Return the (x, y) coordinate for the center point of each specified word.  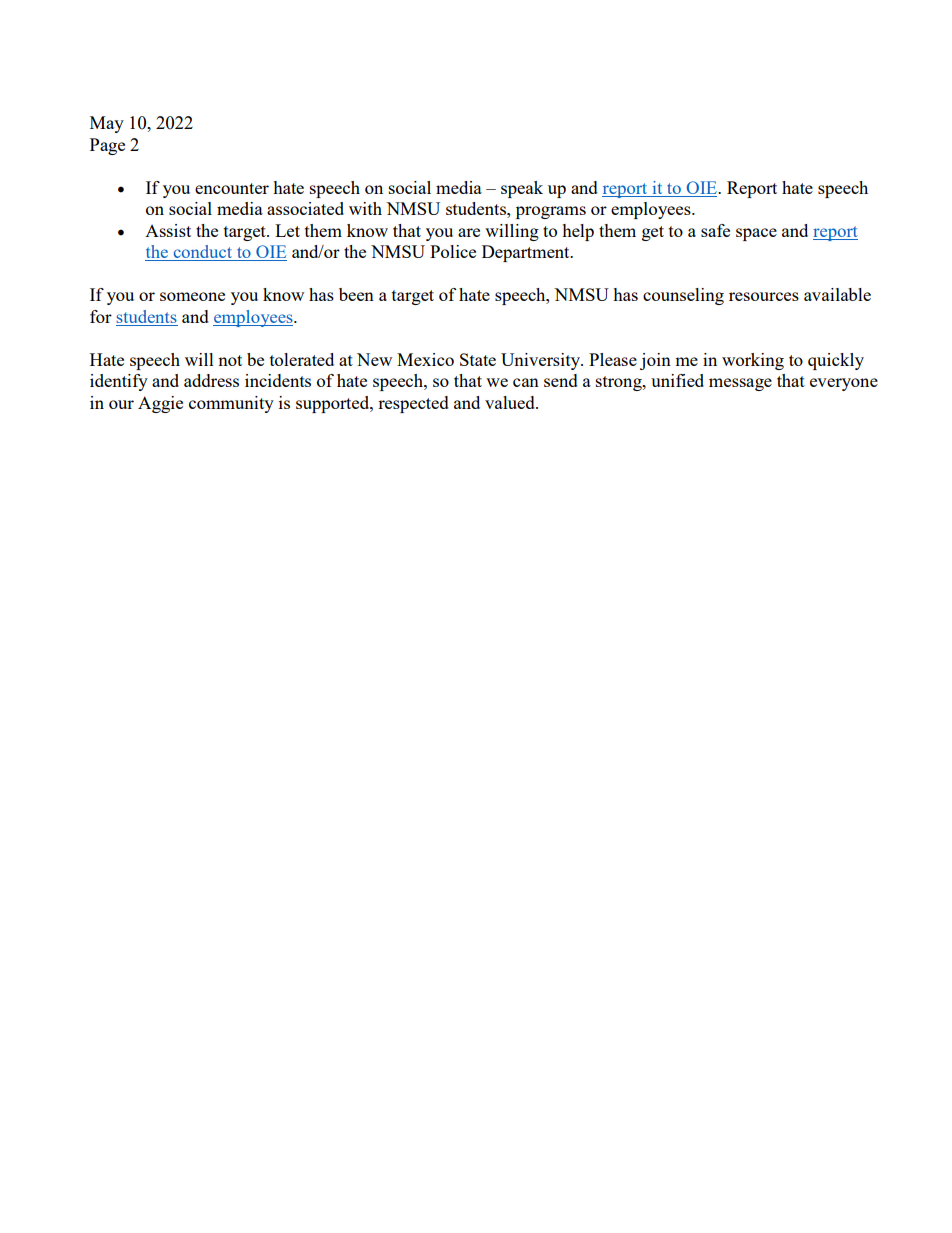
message (740, 384)
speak (522, 189)
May (107, 124)
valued (511, 402)
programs (551, 212)
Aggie (160, 404)
